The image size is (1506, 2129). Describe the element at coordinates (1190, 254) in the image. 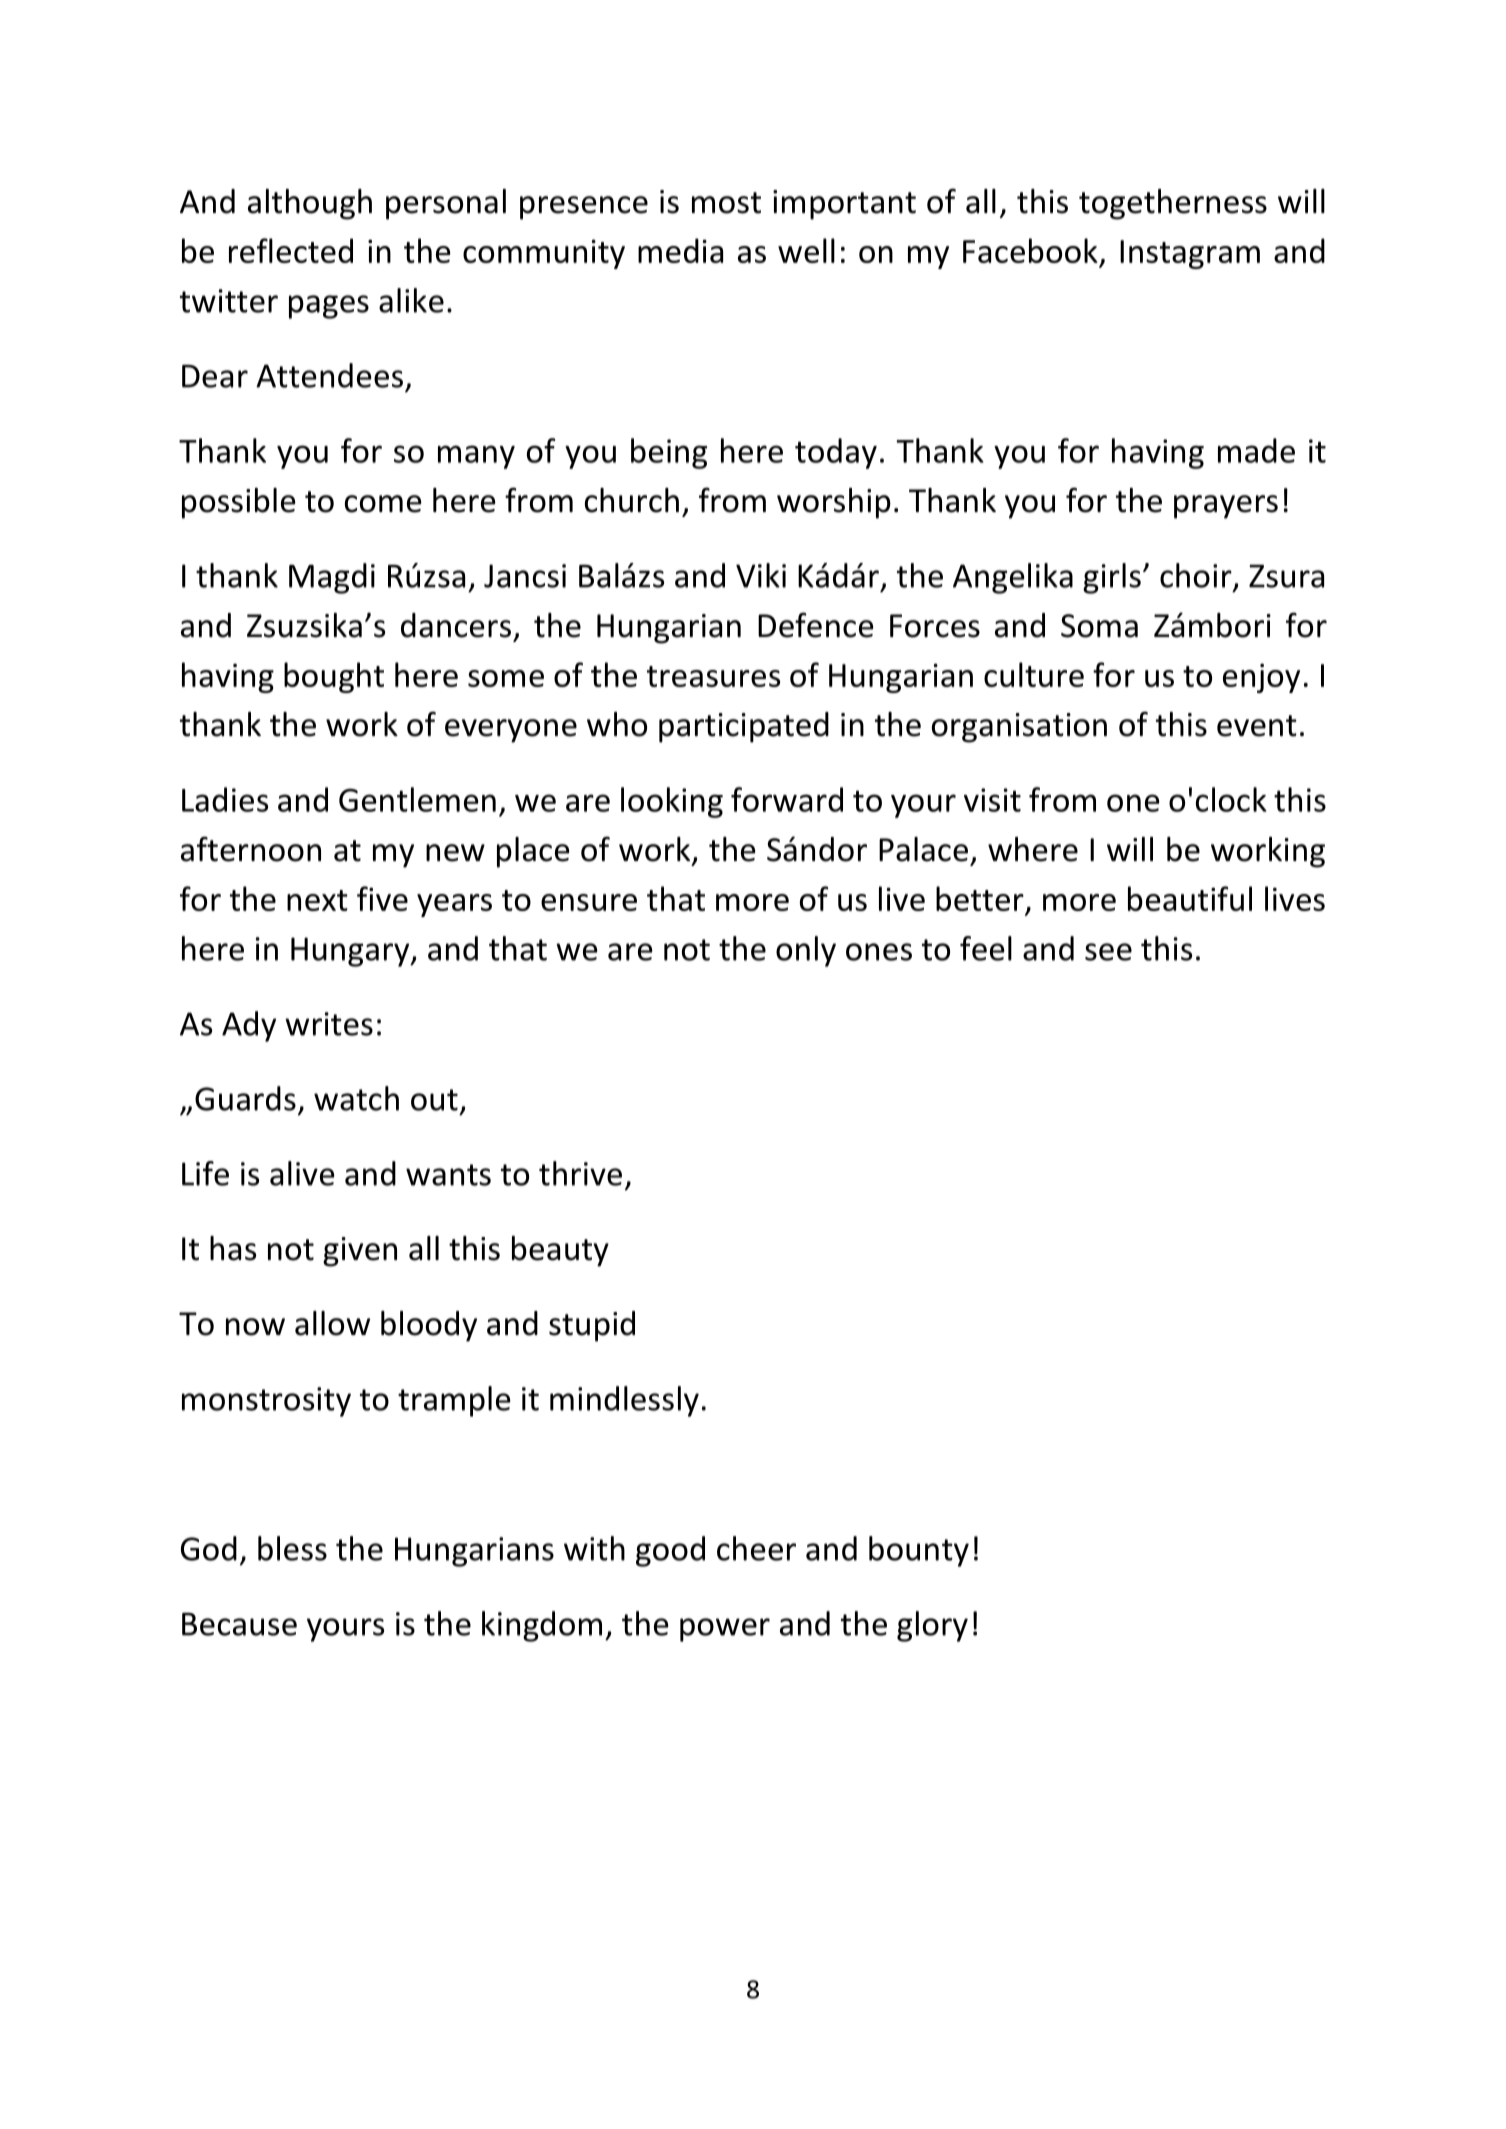

I see `Instagram` at that location.
